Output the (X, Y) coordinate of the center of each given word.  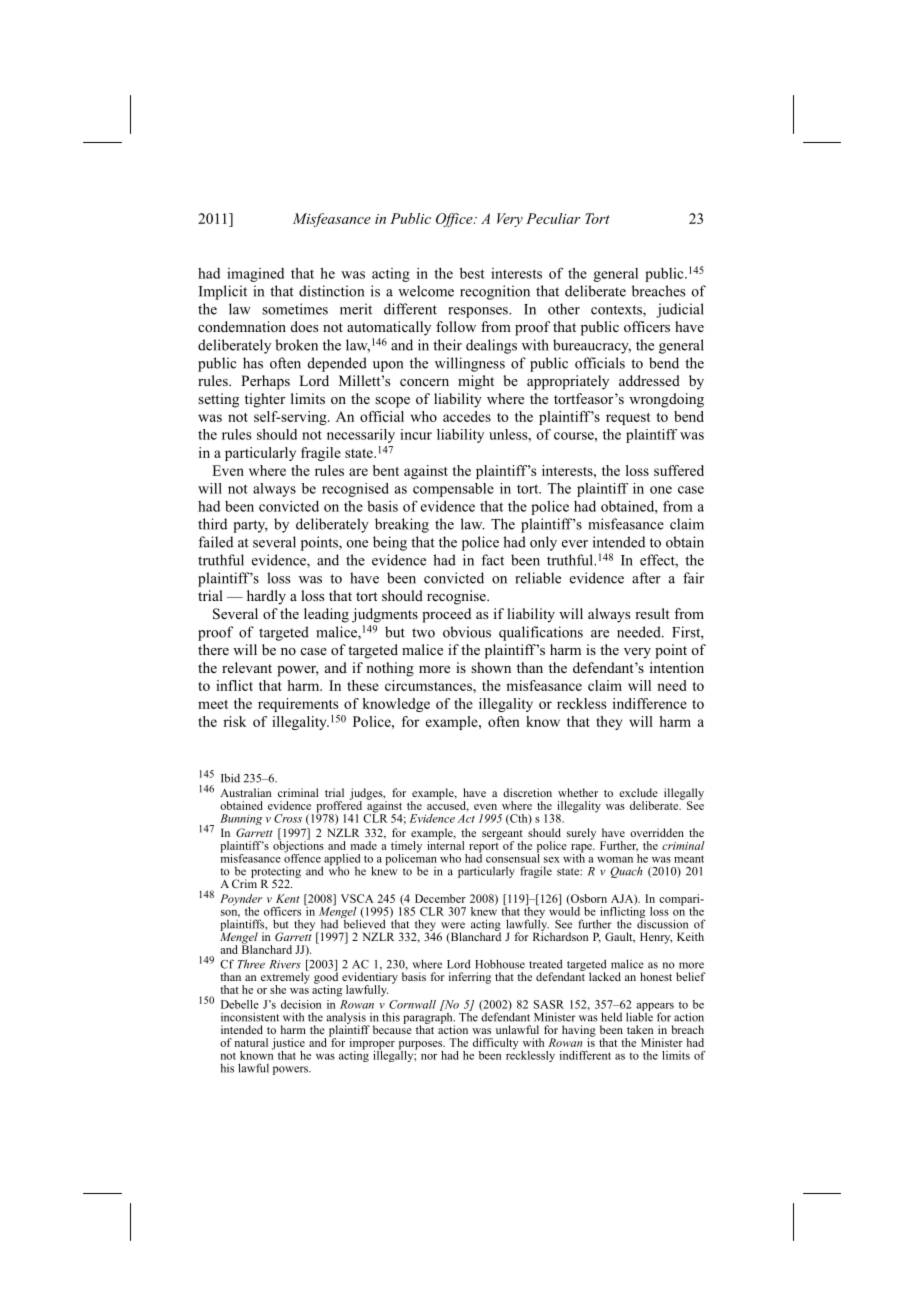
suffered (679, 470)
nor (429, 1057)
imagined (255, 275)
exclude (638, 792)
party (250, 526)
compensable (453, 490)
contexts (617, 311)
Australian (245, 792)
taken (640, 1029)
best (472, 273)
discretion (527, 792)
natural (251, 1042)
